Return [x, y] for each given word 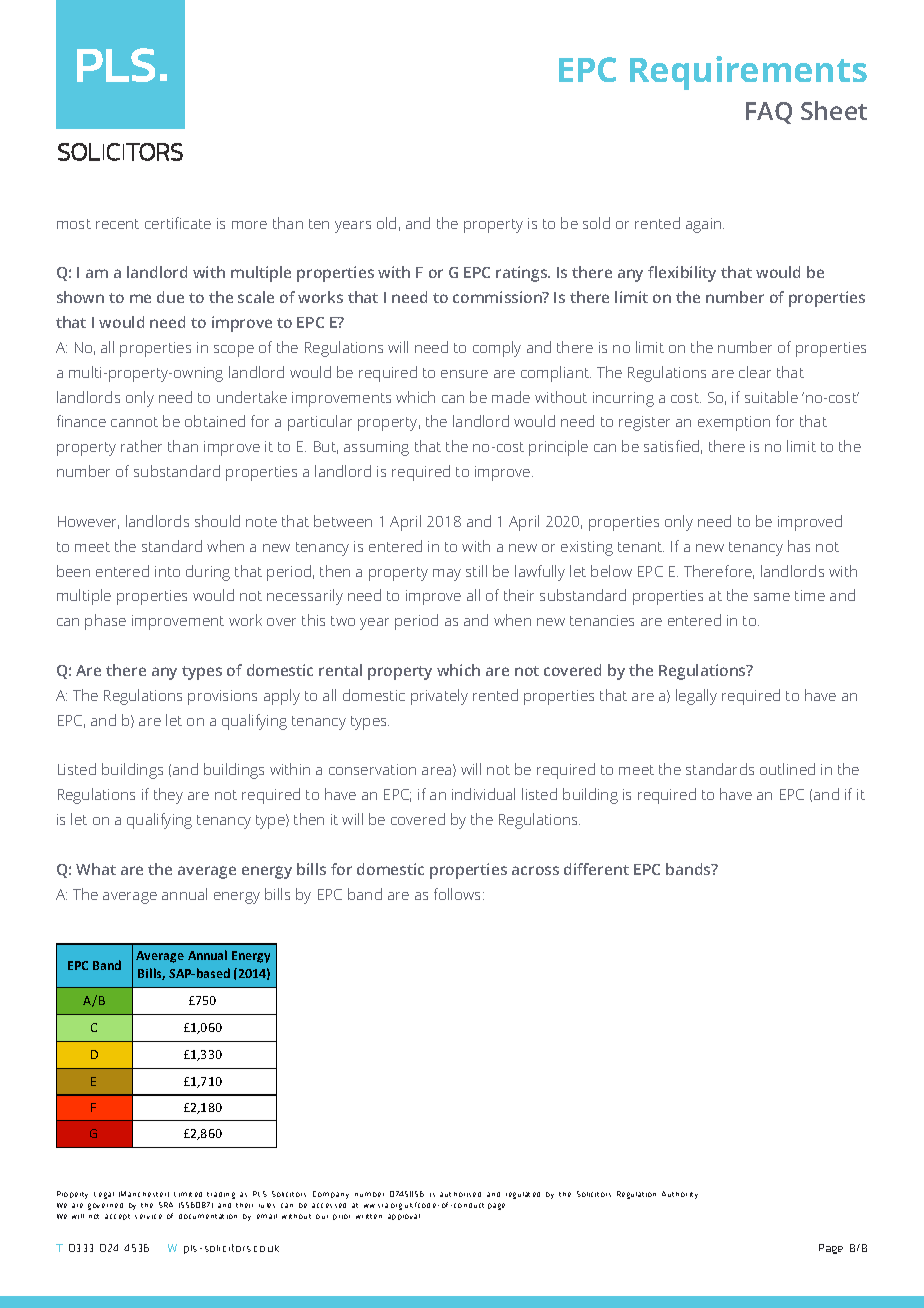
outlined [787, 769]
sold [596, 223]
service [148, 1216]
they [168, 796]
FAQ [769, 113]
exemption [734, 423]
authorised [460, 1194]
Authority [680, 1195]
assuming [376, 448]
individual [483, 794]
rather [141, 446]
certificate [178, 223]
